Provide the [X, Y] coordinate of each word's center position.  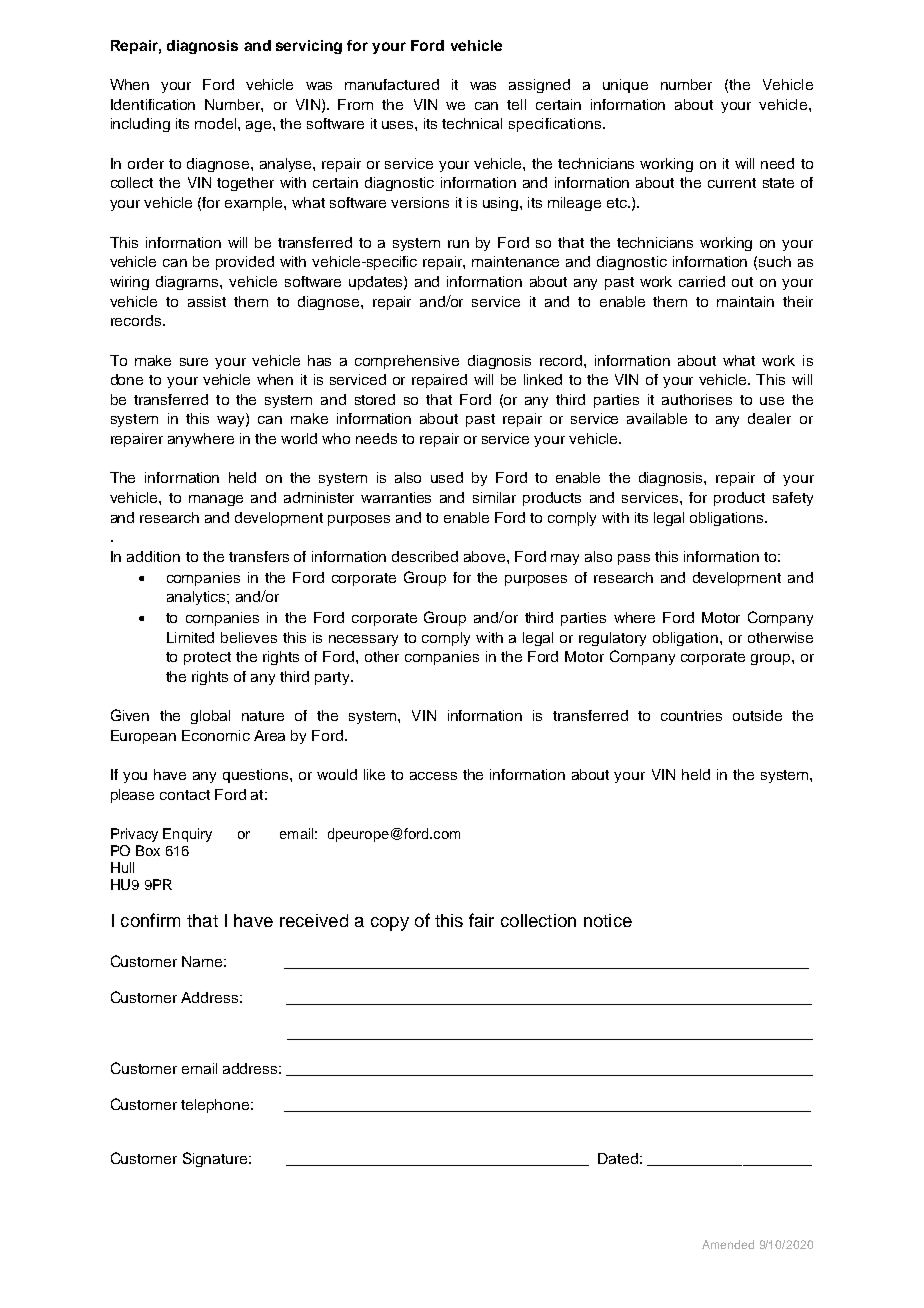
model [217, 123]
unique [625, 86]
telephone [216, 1106]
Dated [618, 1158]
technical [472, 123]
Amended [728, 1244]
